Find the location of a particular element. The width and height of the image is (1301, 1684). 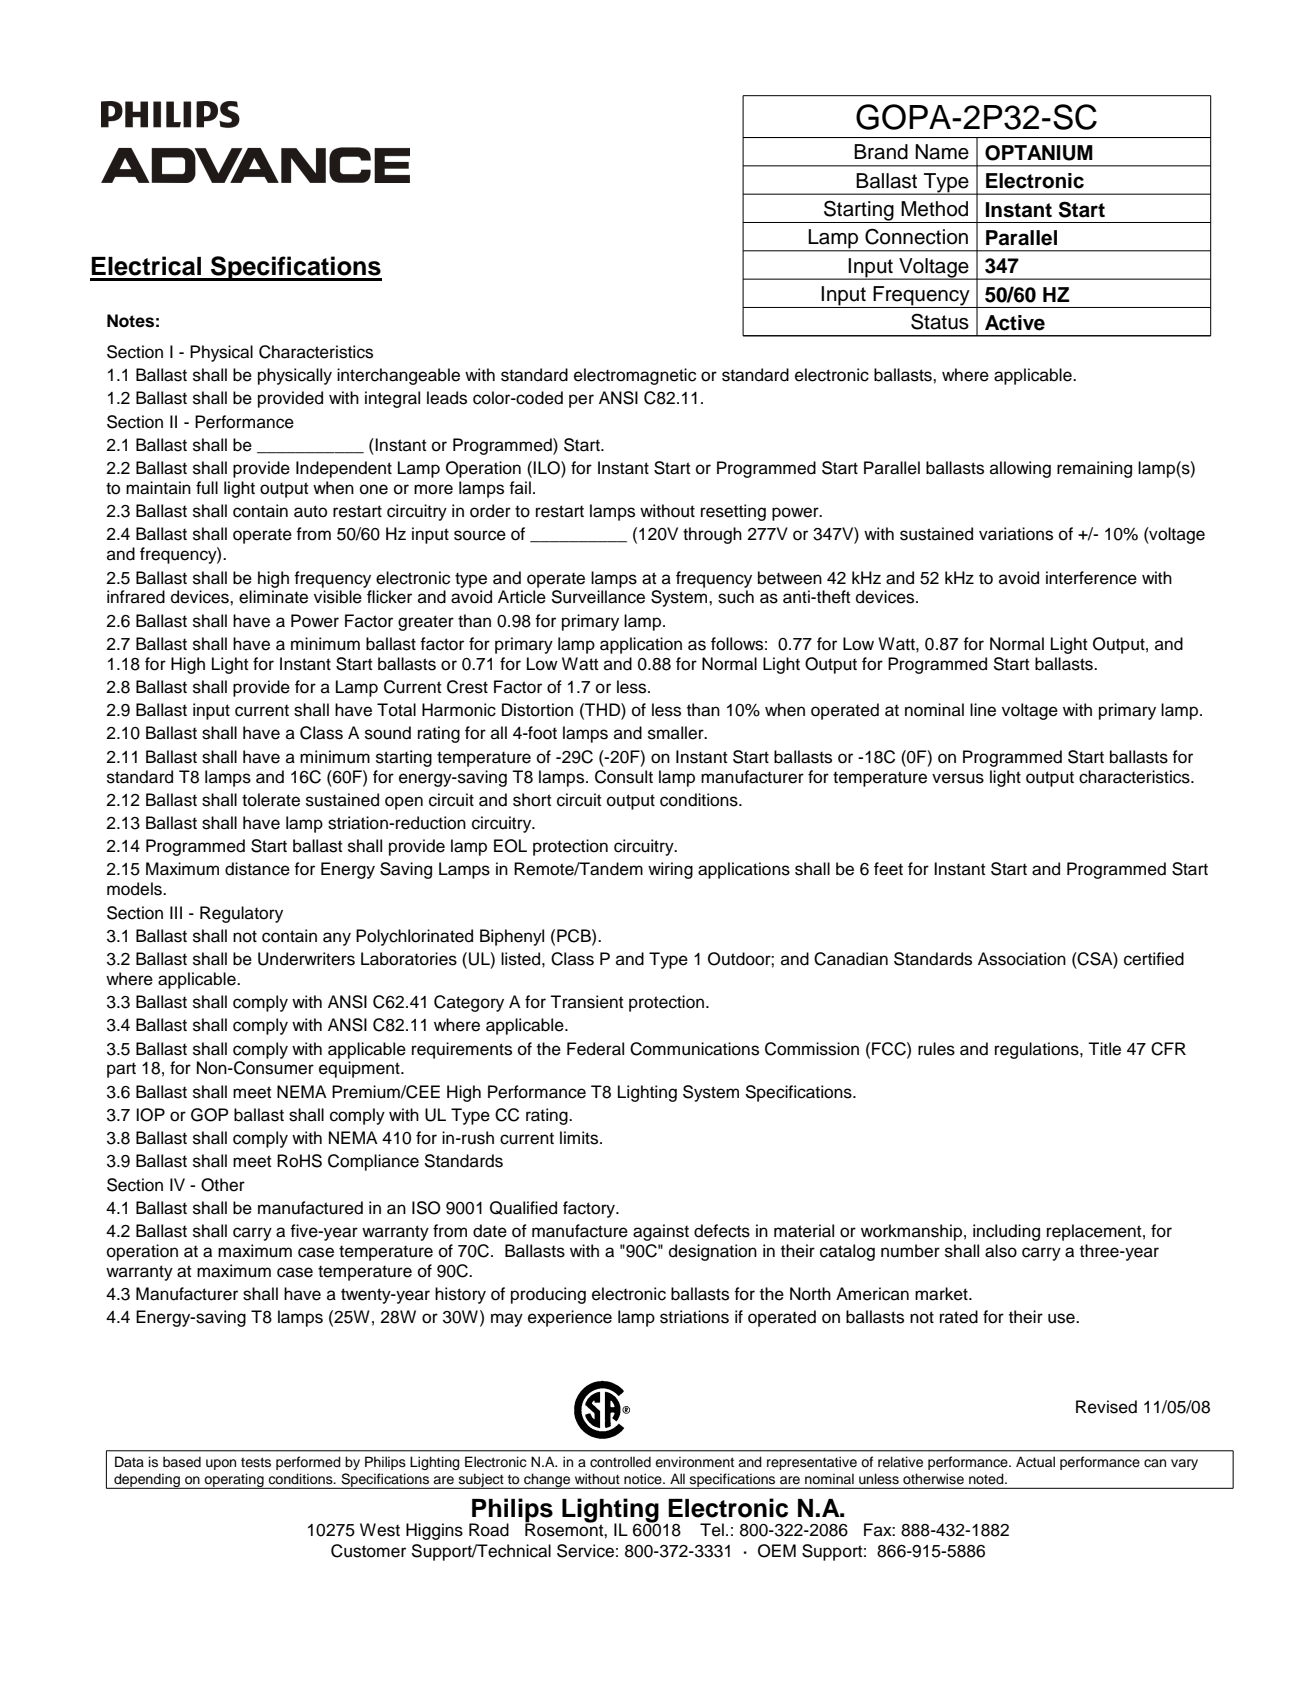

tests is located at coordinates (256, 1462).
